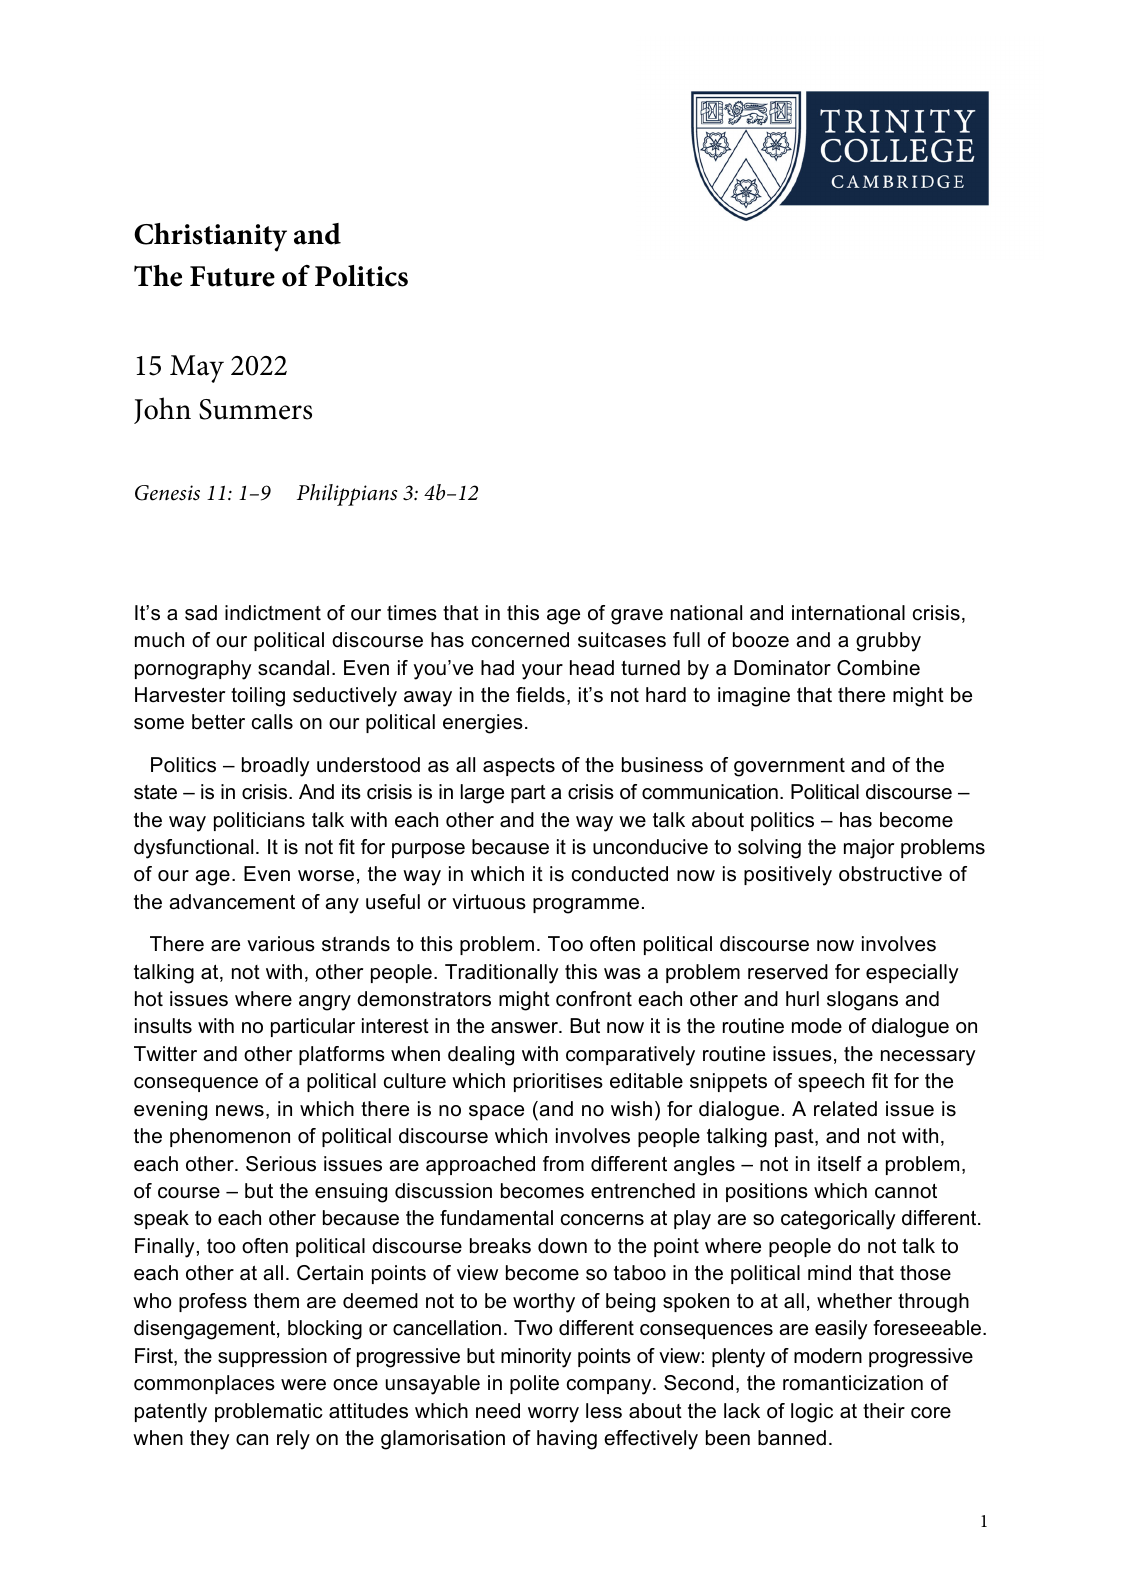  What do you see at coordinates (812, 1413) in the screenshot?
I see `logic` at bounding box center [812, 1413].
